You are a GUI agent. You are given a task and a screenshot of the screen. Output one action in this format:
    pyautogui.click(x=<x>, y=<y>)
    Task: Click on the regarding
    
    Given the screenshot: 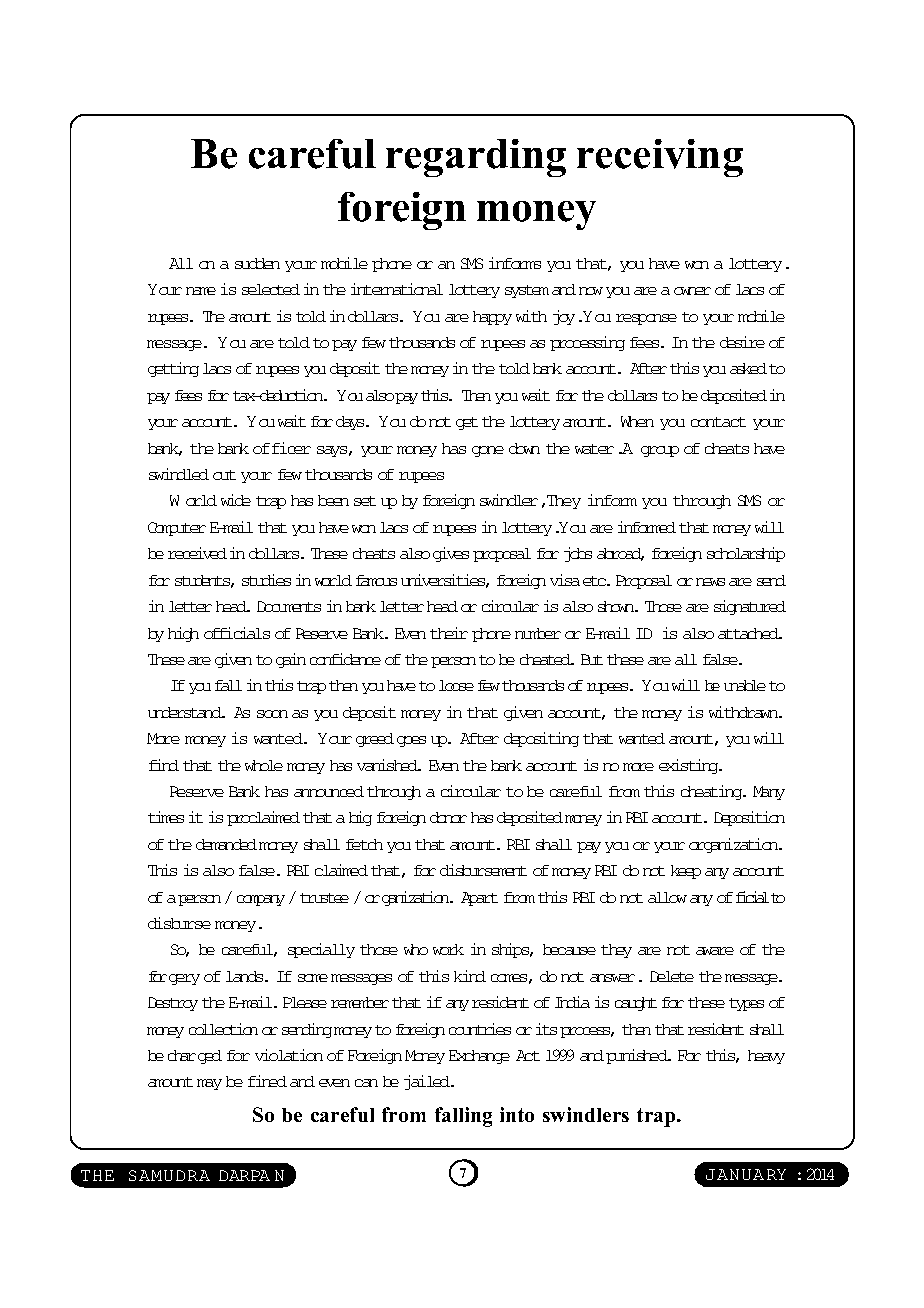 What is the action you would take?
    pyautogui.click(x=476, y=158)
